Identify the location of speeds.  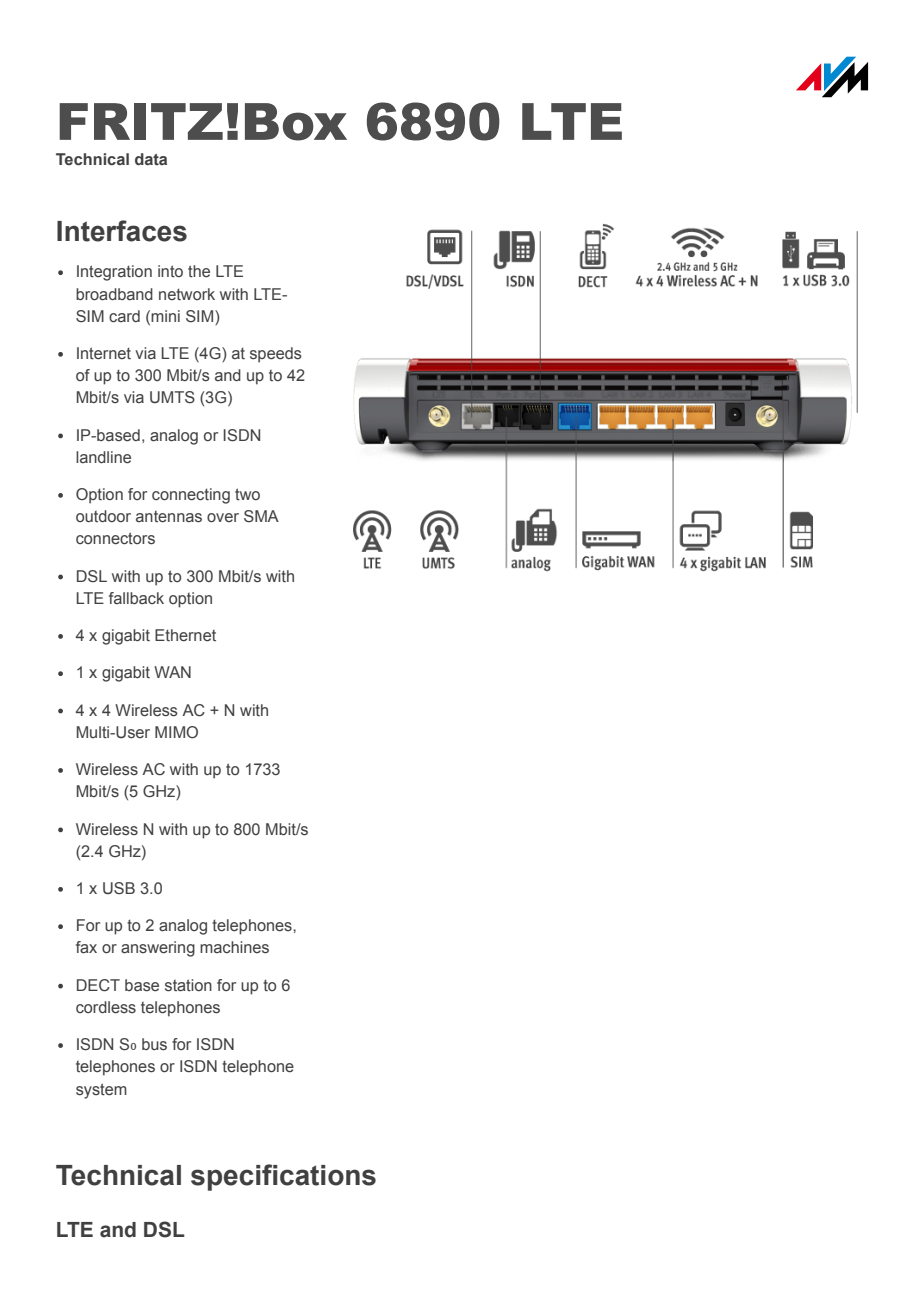
(276, 355).
